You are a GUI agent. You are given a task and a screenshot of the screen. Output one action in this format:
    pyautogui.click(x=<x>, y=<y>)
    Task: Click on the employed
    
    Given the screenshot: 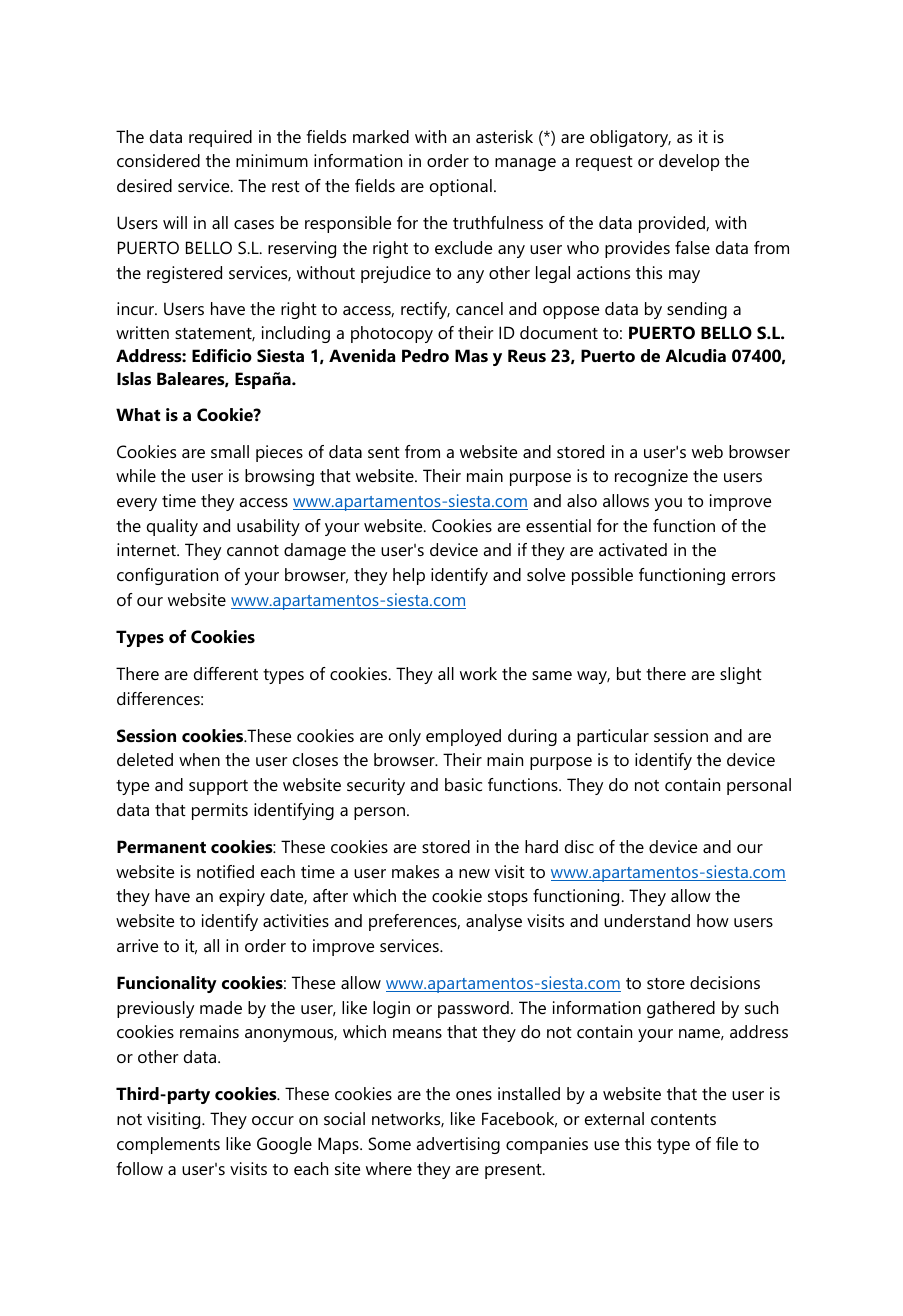 What is the action you would take?
    pyautogui.click(x=463, y=737)
